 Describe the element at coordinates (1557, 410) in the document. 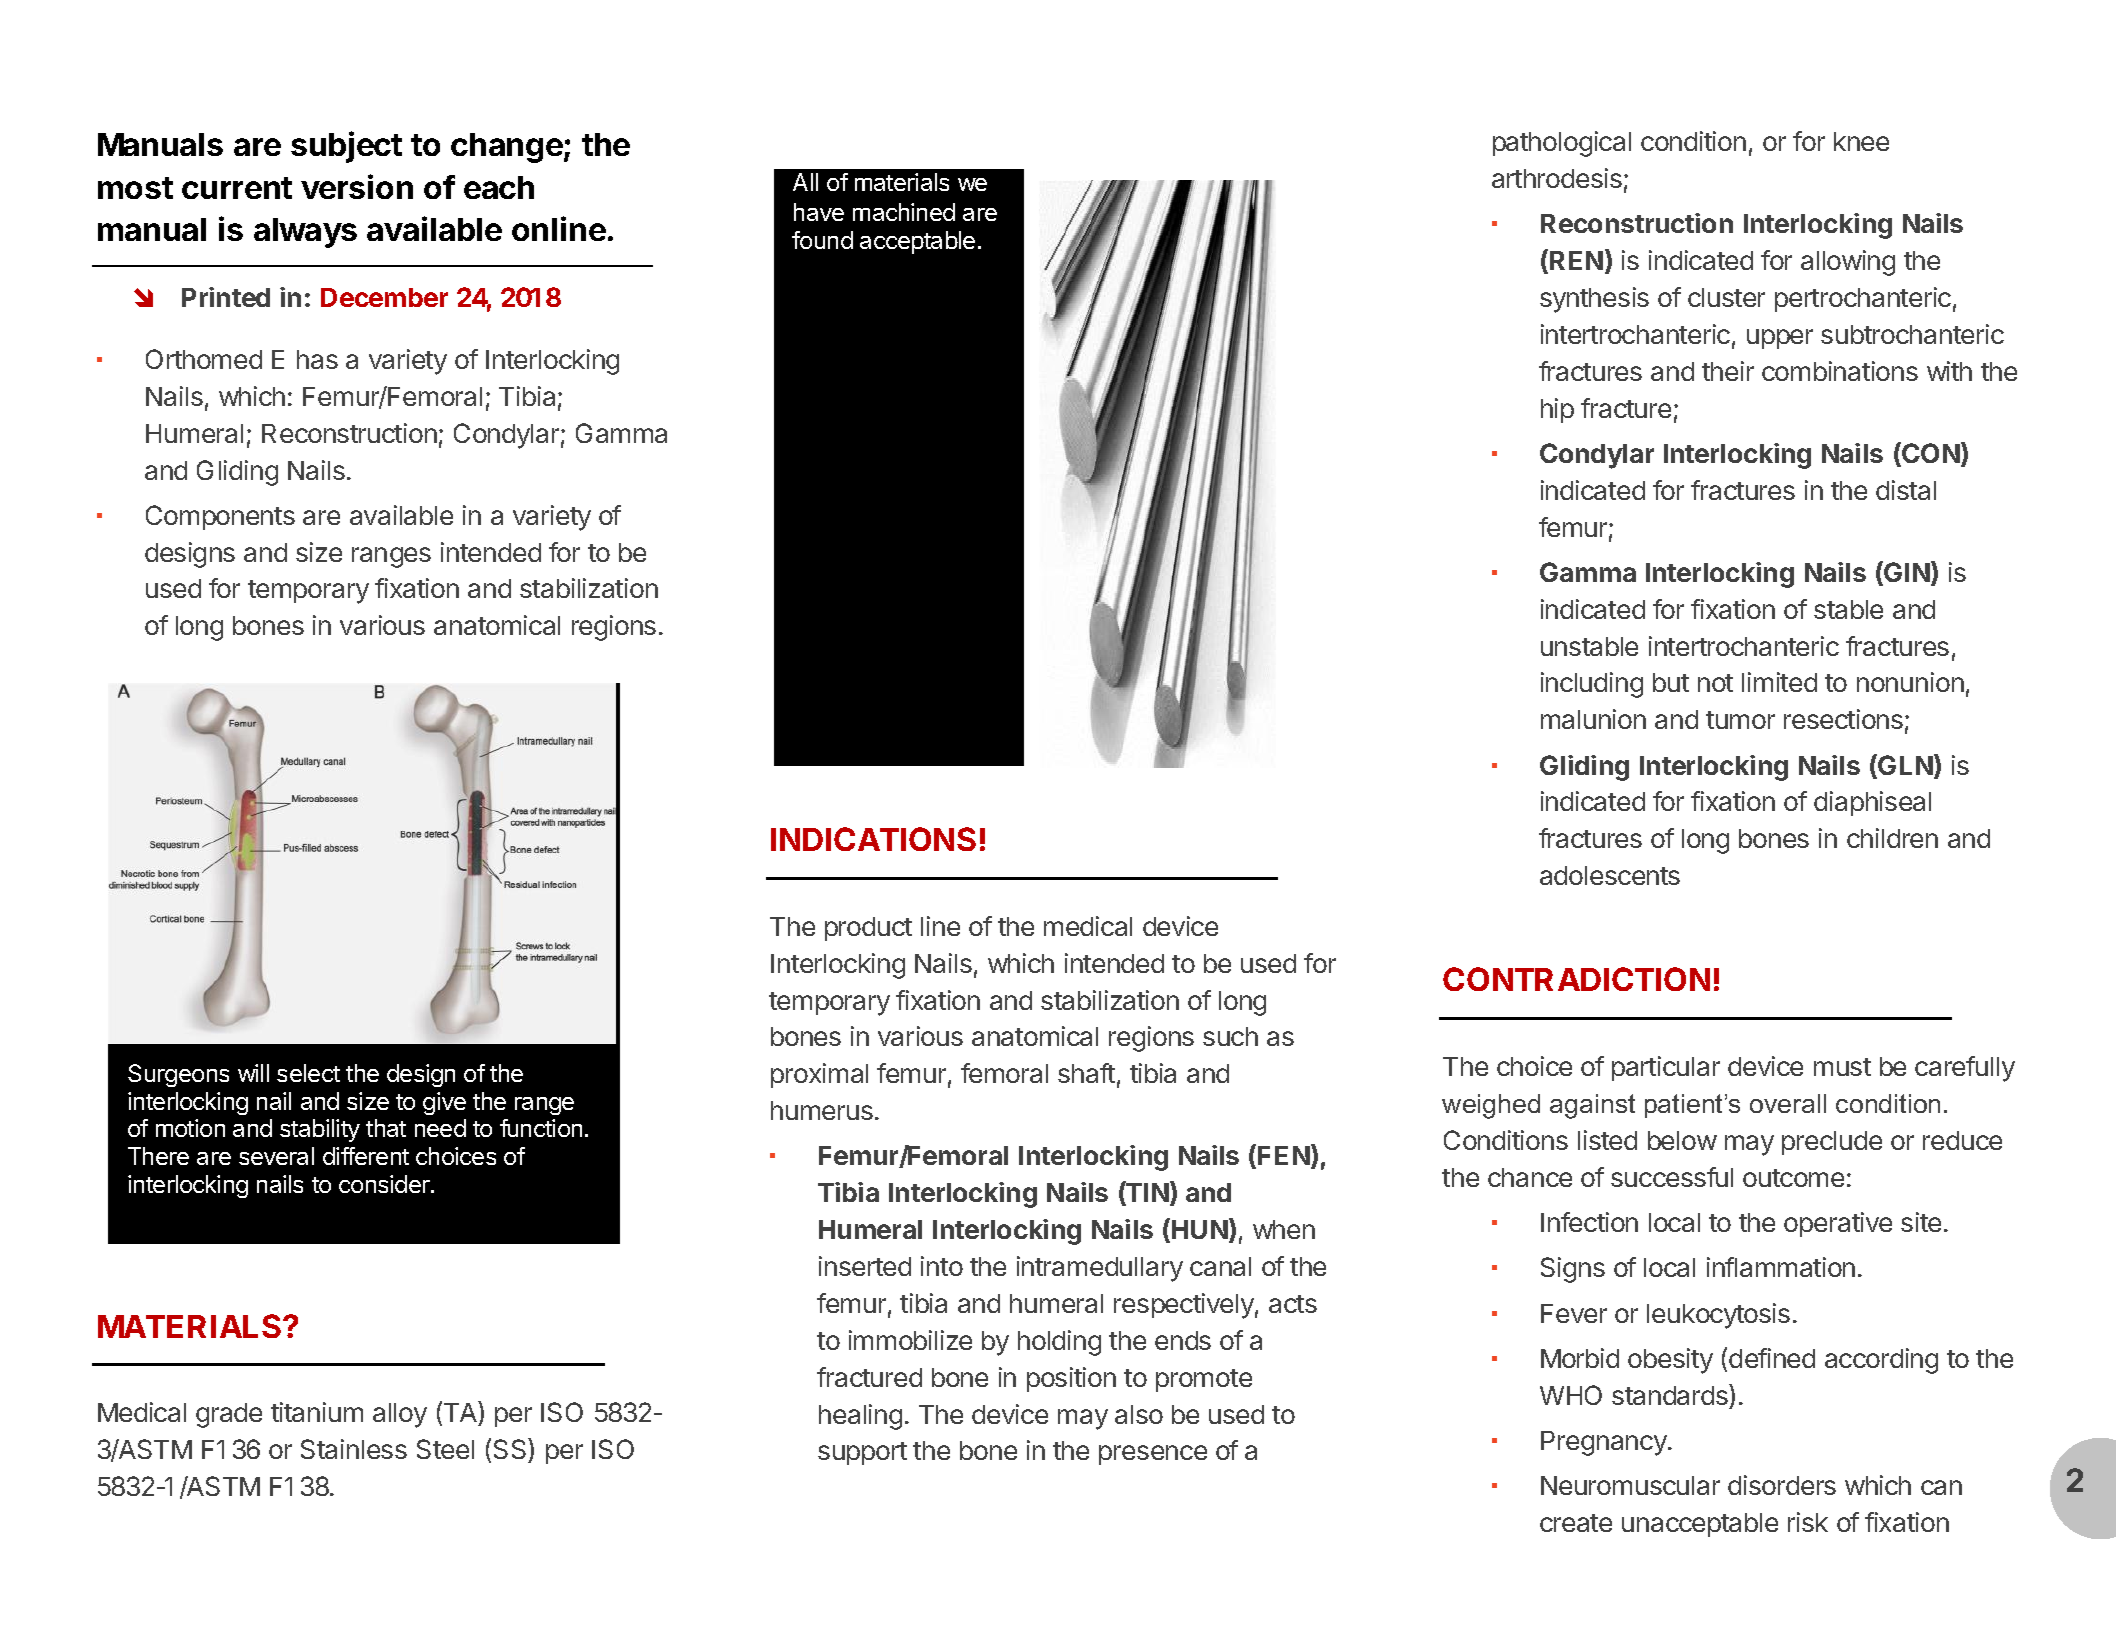

I see `hip` at that location.
